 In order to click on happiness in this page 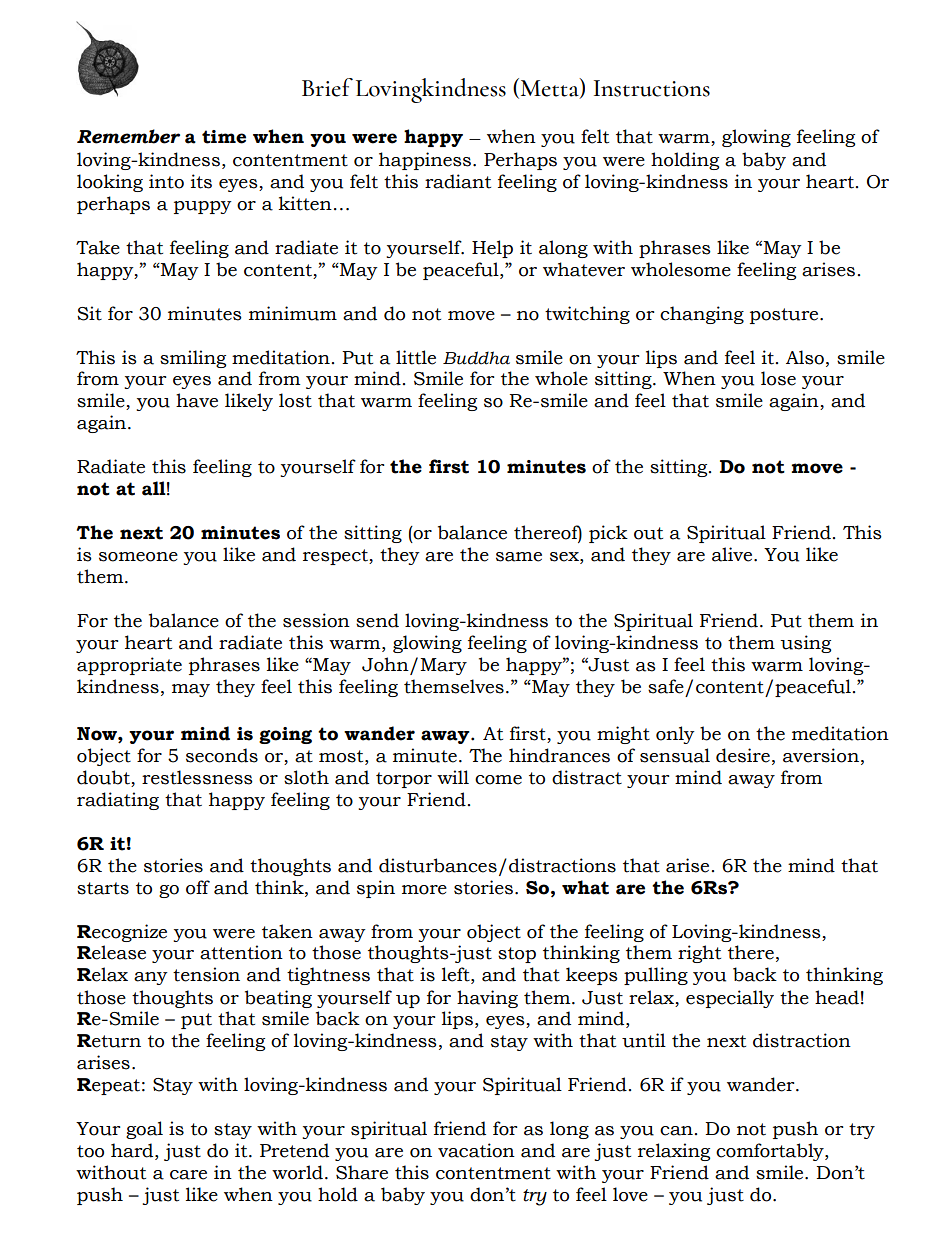, I will do `click(426, 161)`.
